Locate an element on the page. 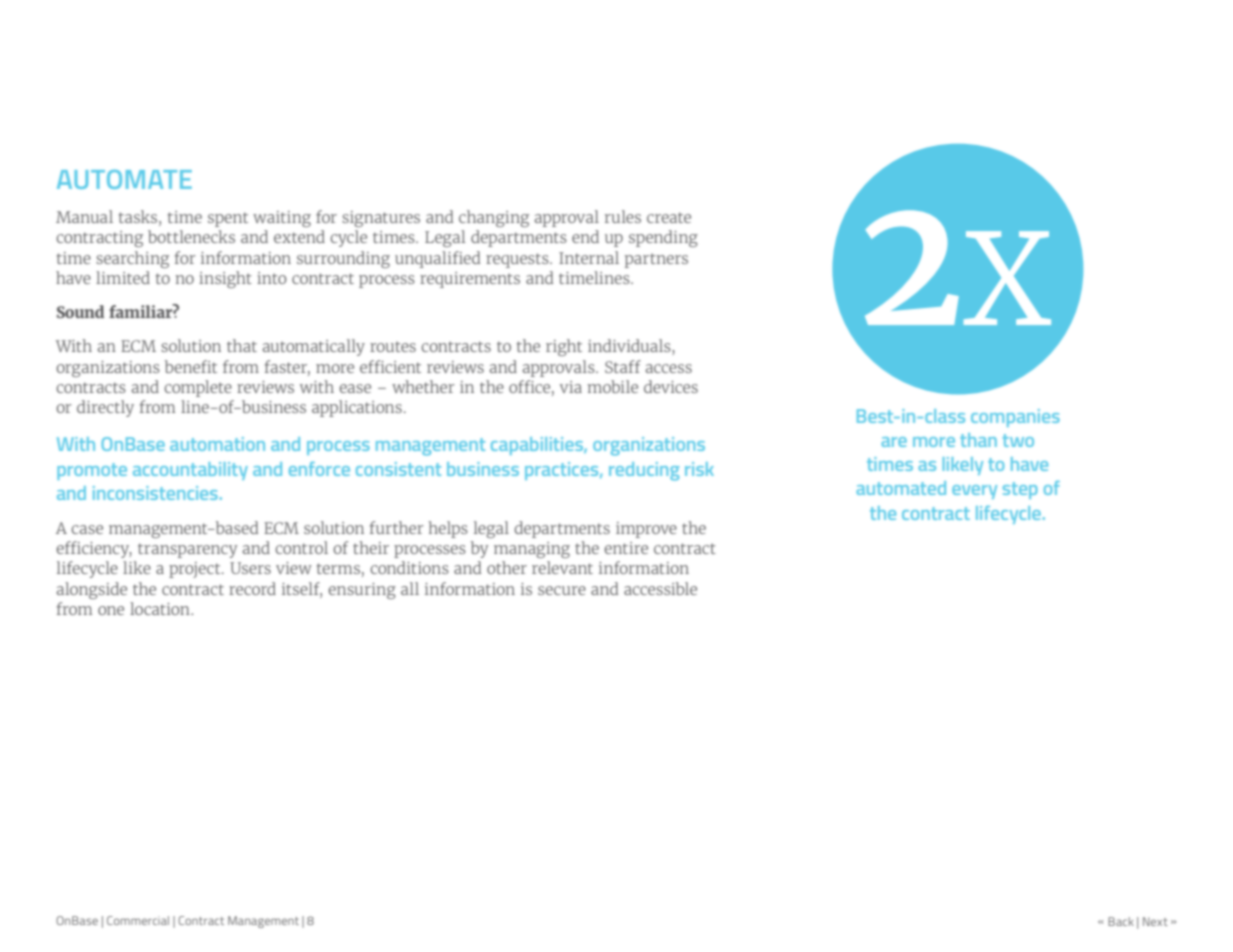 This document has width=1233, height=952. spending is located at coordinates (663, 238).
